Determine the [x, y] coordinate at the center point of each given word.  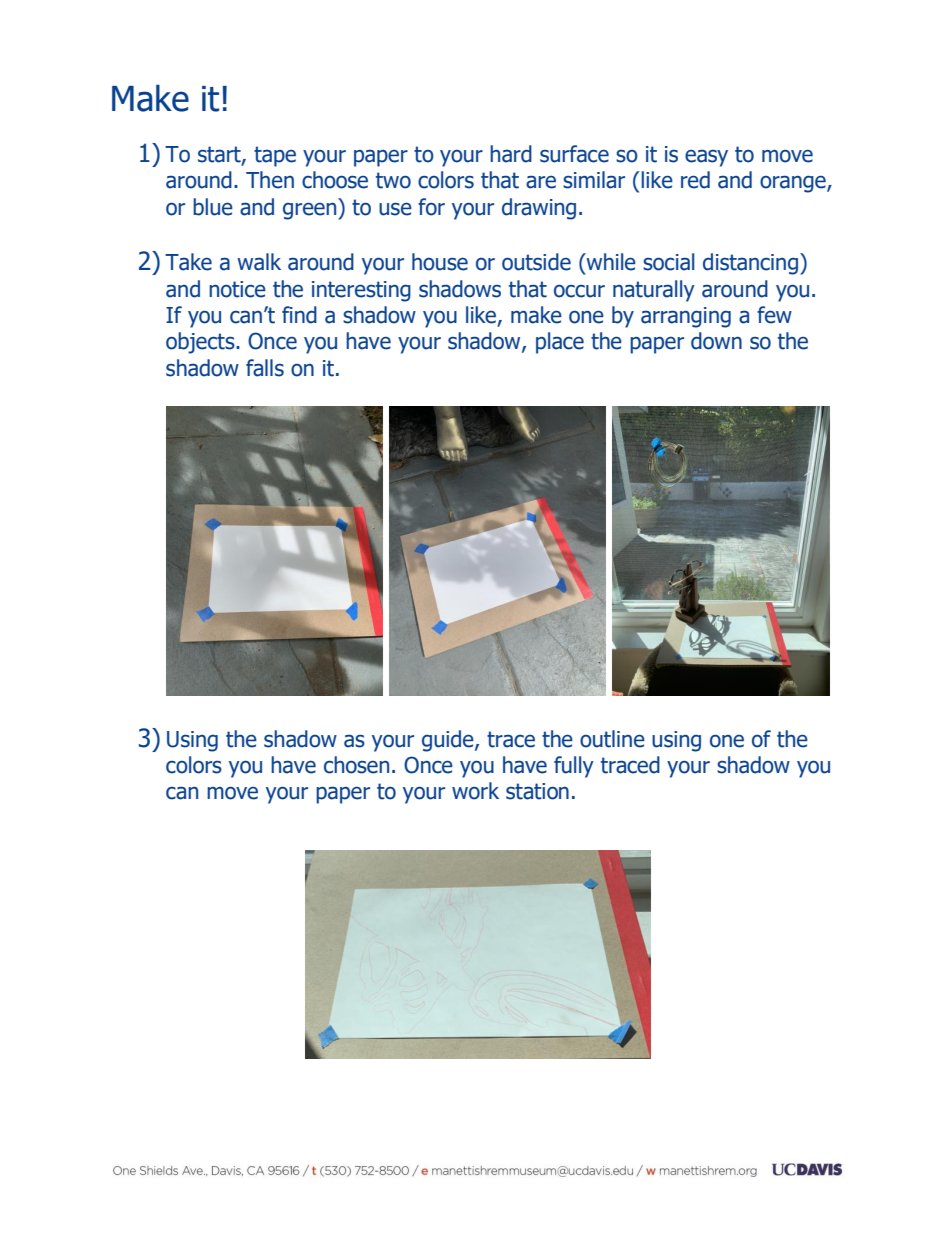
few [774, 315]
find [299, 315]
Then [270, 180]
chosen [356, 765]
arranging [686, 317]
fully [574, 767]
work [475, 791]
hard [511, 154]
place [560, 343]
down [716, 341]
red [695, 180]
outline [612, 739]
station [537, 791]
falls [265, 368]
